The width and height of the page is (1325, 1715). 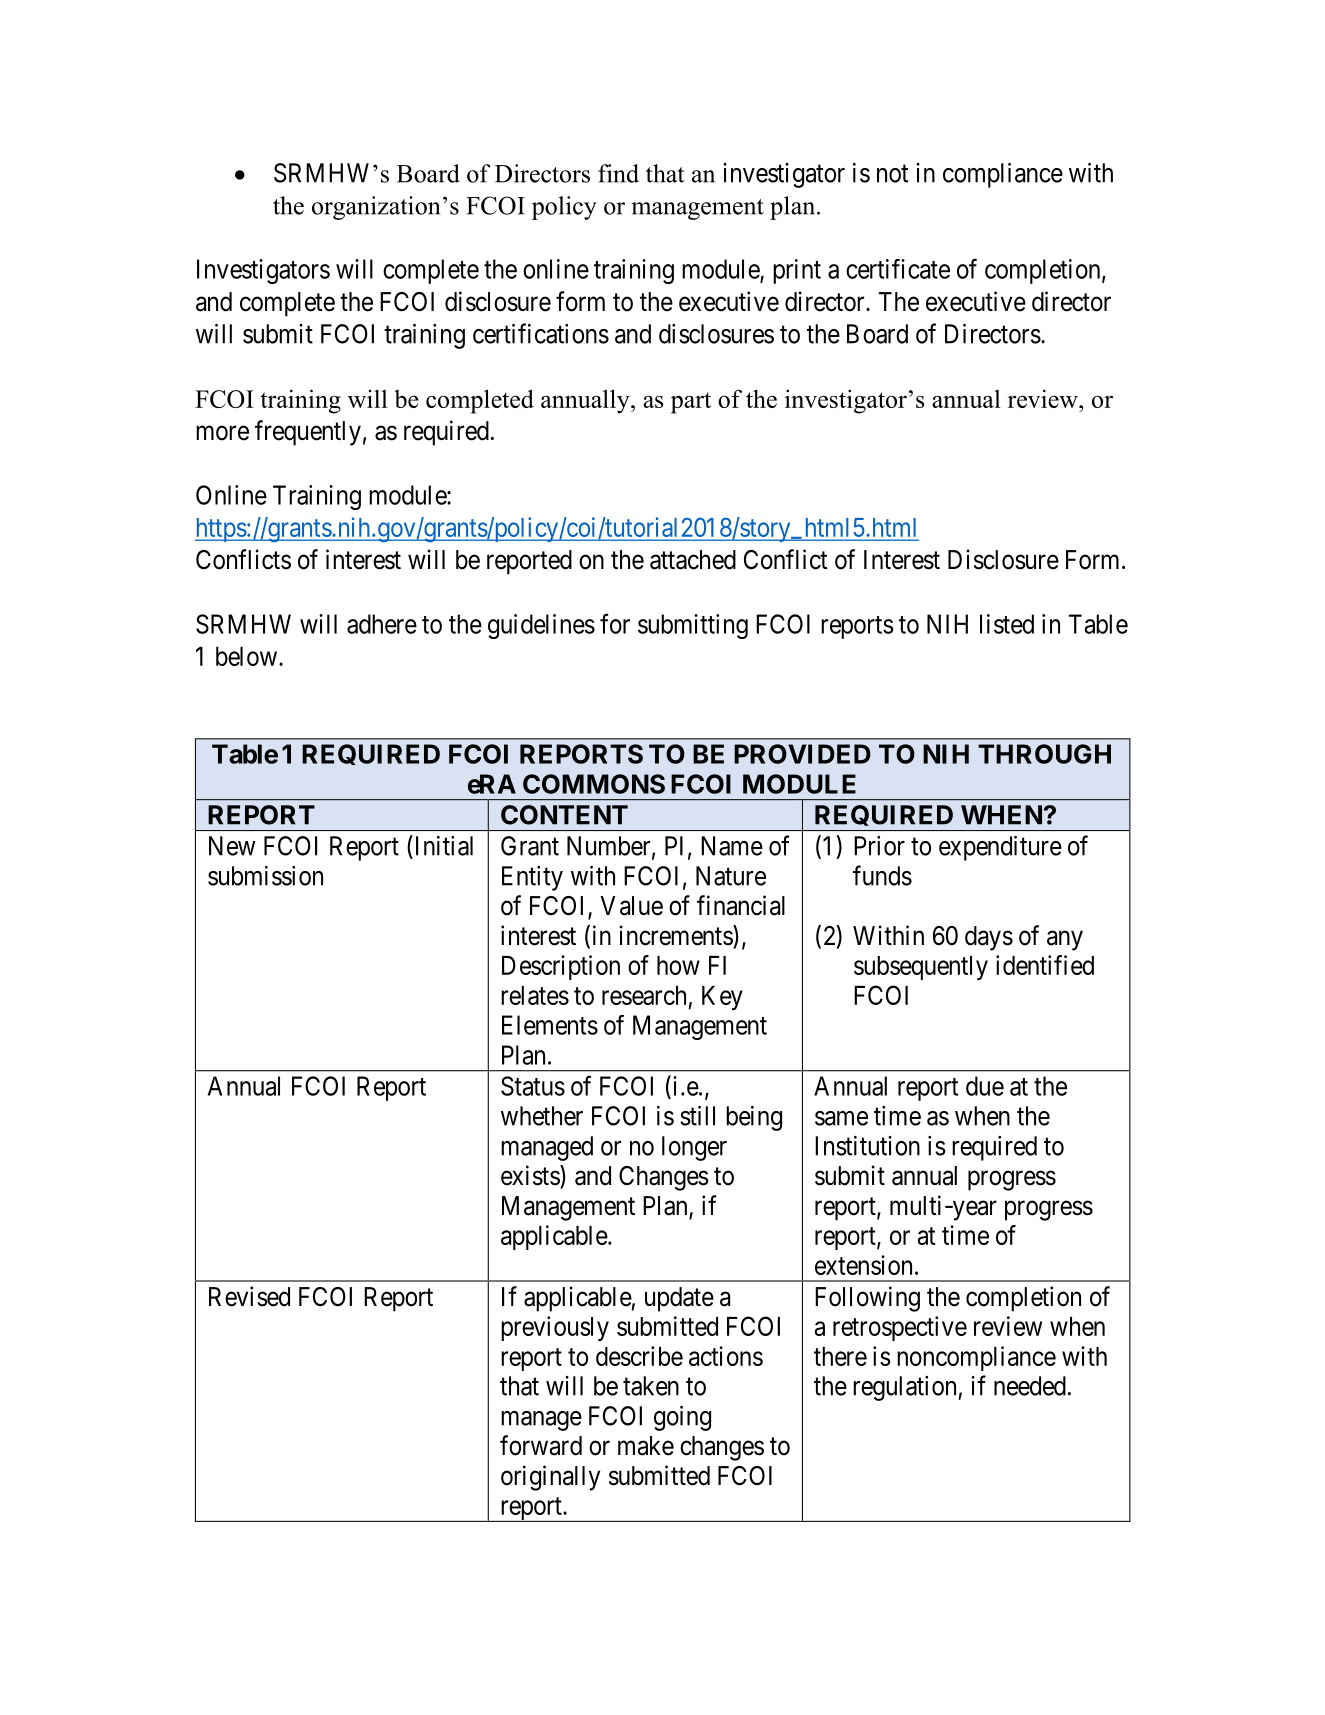 I want to click on Revised, so click(x=249, y=1296).
